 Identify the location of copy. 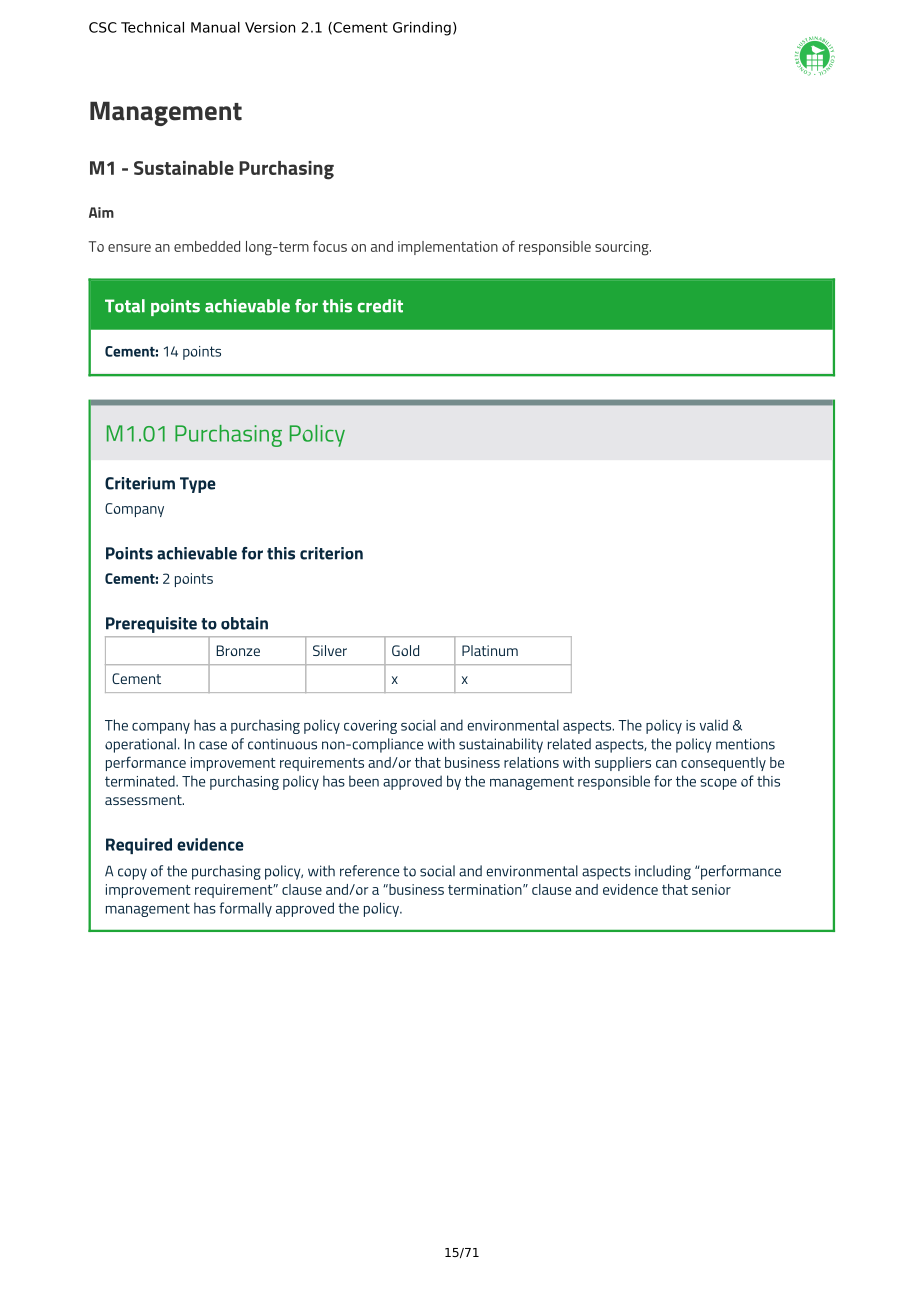
(132, 874).
